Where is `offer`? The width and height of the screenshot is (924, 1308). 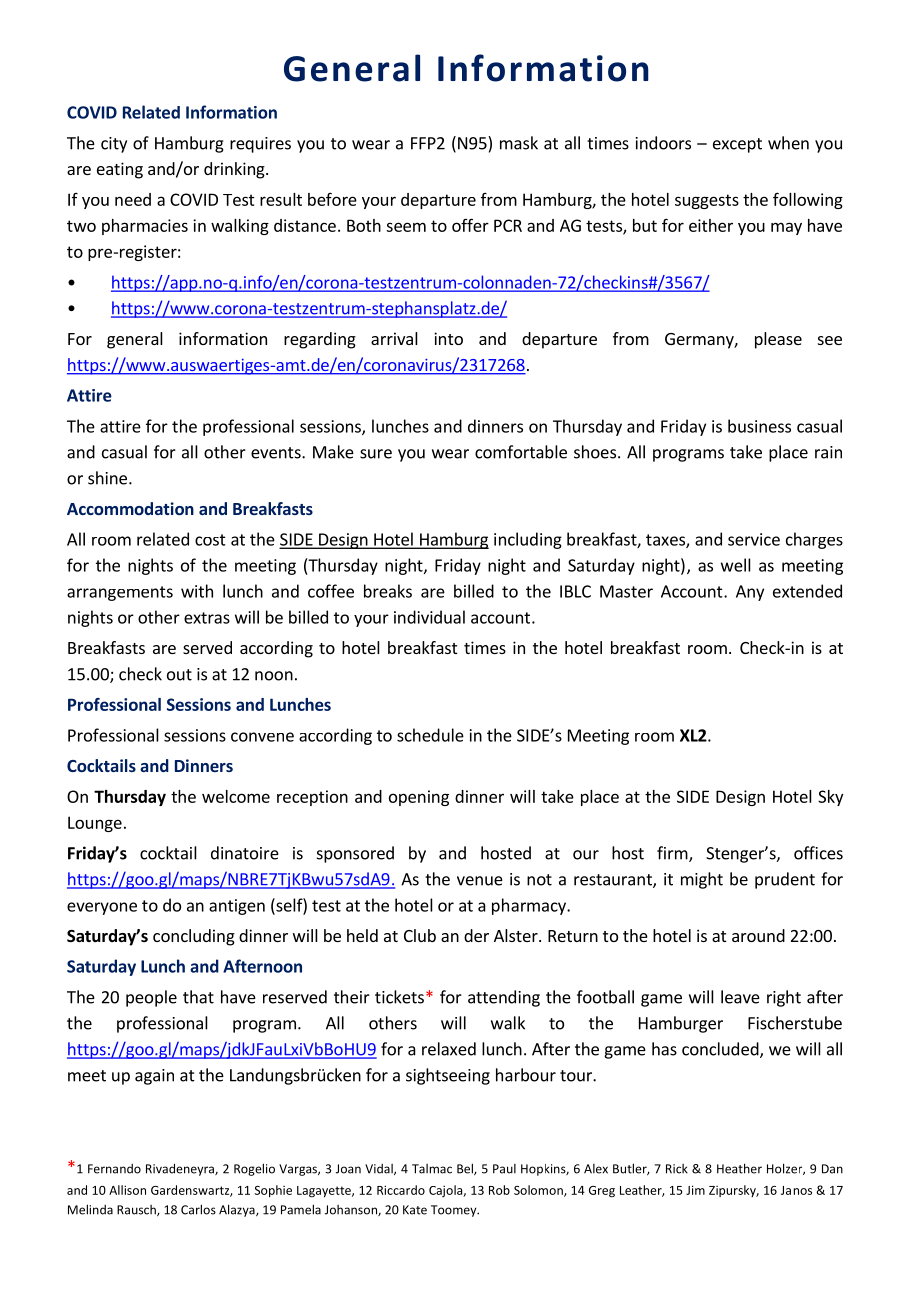 offer is located at coordinates (470, 225).
